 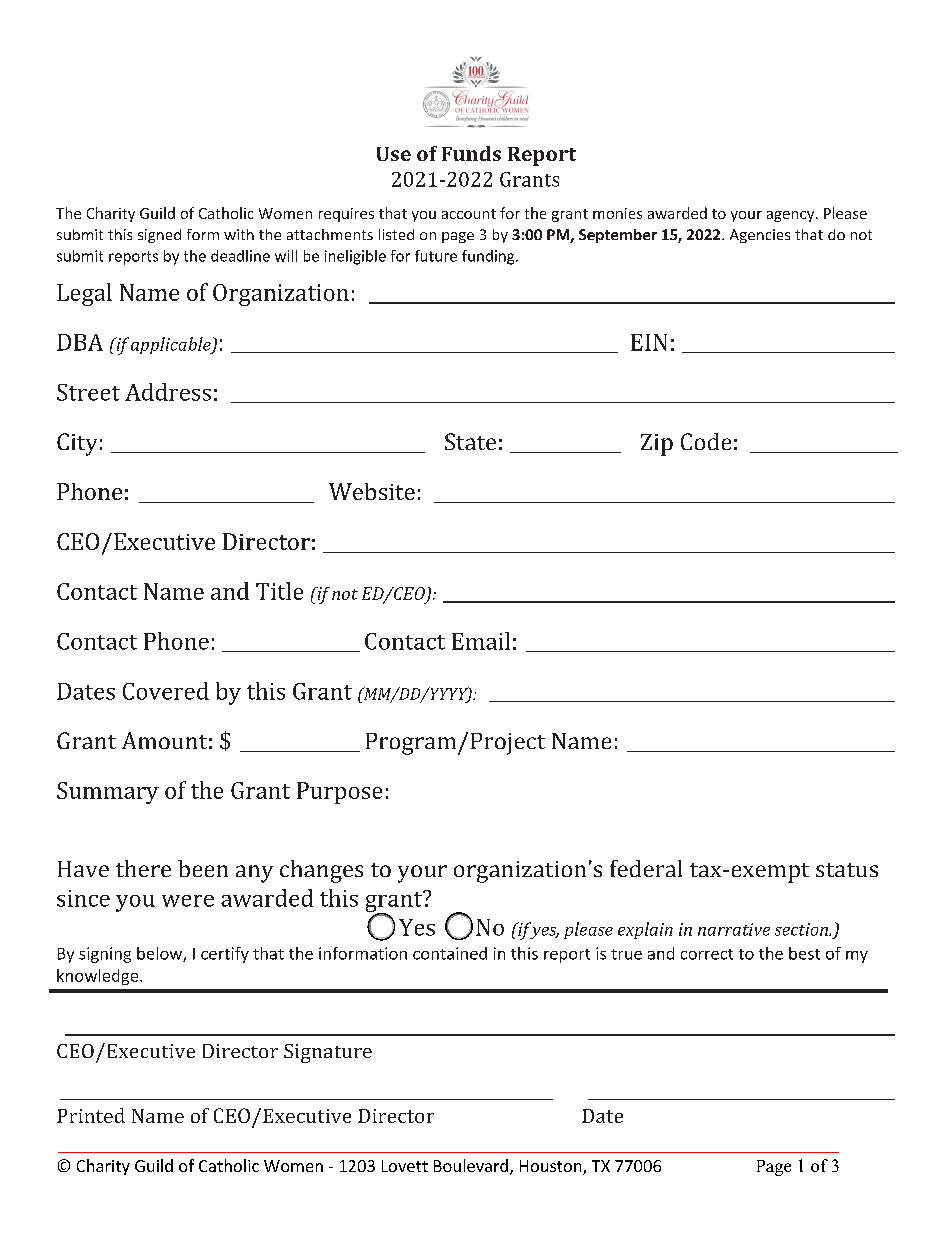 What do you see at coordinates (159, 236) in the image?
I see `signed` at bounding box center [159, 236].
